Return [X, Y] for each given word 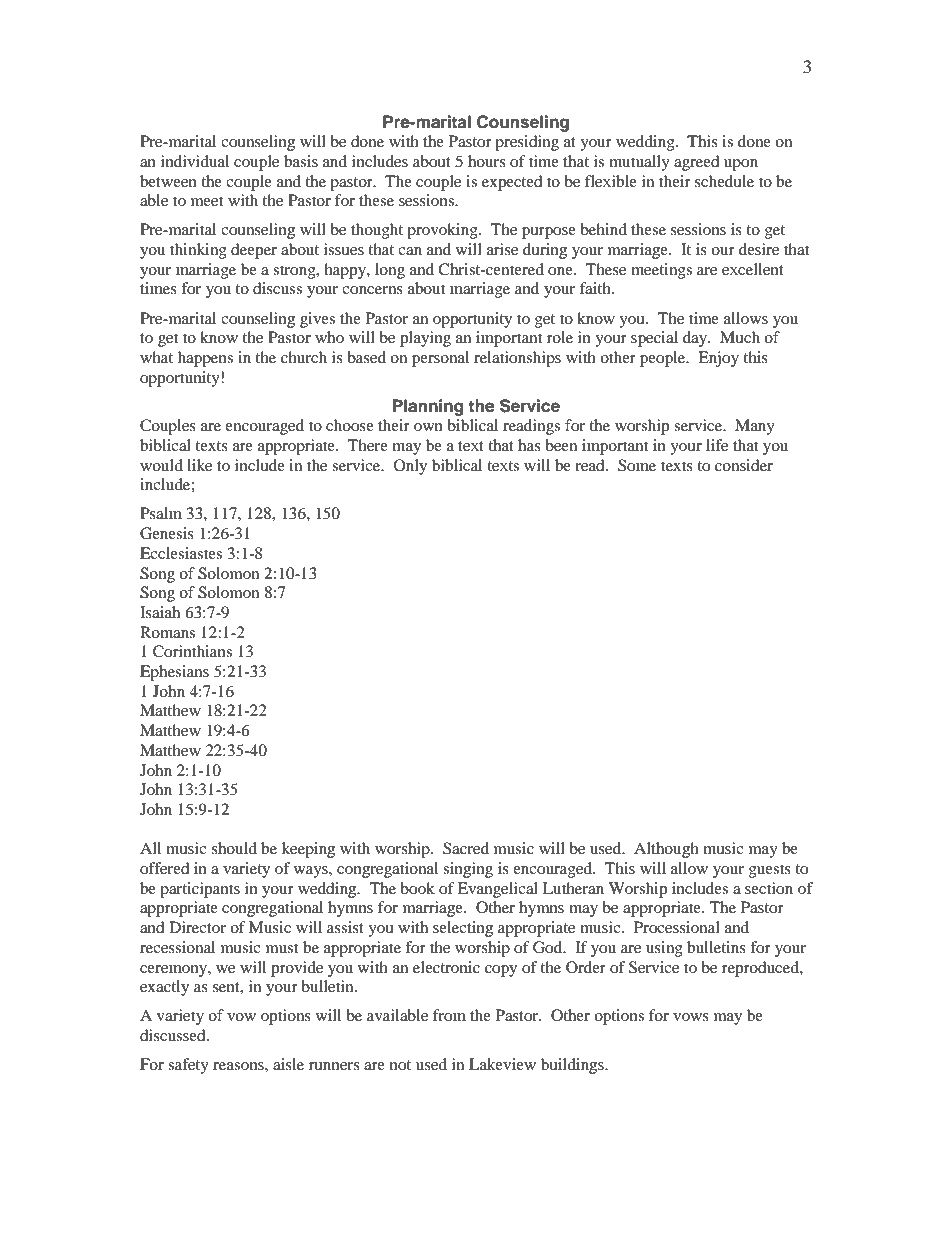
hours [487, 161]
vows [691, 1017]
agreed [697, 163]
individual [195, 161]
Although [666, 850]
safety [188, 1066]
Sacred [466, 848]
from [449, 1015]
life [717, 445]
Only [410, 467]
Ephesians [174, 673]
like [199, 465]
